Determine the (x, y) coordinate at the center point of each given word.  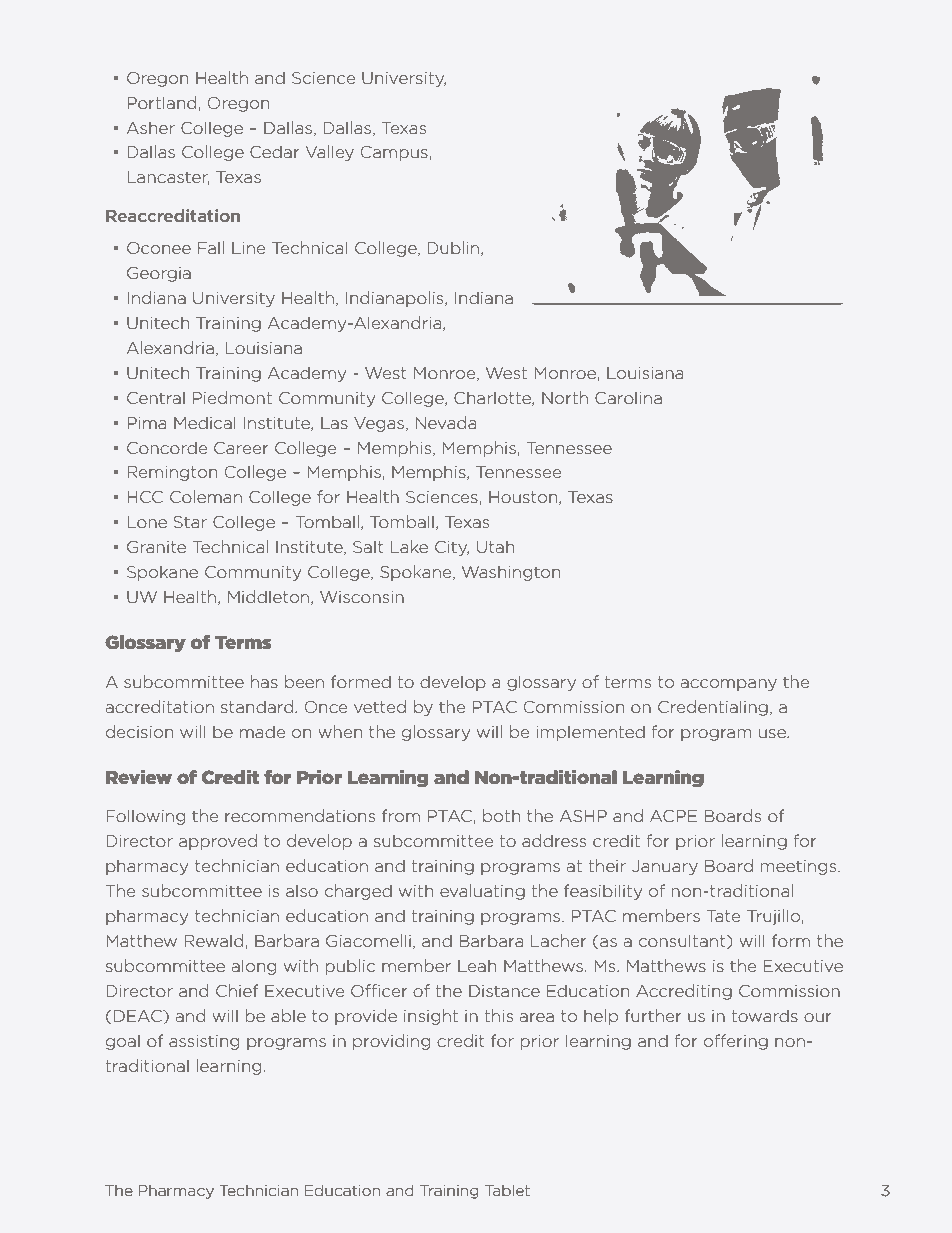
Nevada (445, 422)
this (499, 1015)
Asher (151, 127)
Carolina (628, 397)
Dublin (453, 247)
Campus (394, 153)
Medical (205, 422)
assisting (204, 1042)
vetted (380, 706)
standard (258, 706)
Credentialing (713, 708)
